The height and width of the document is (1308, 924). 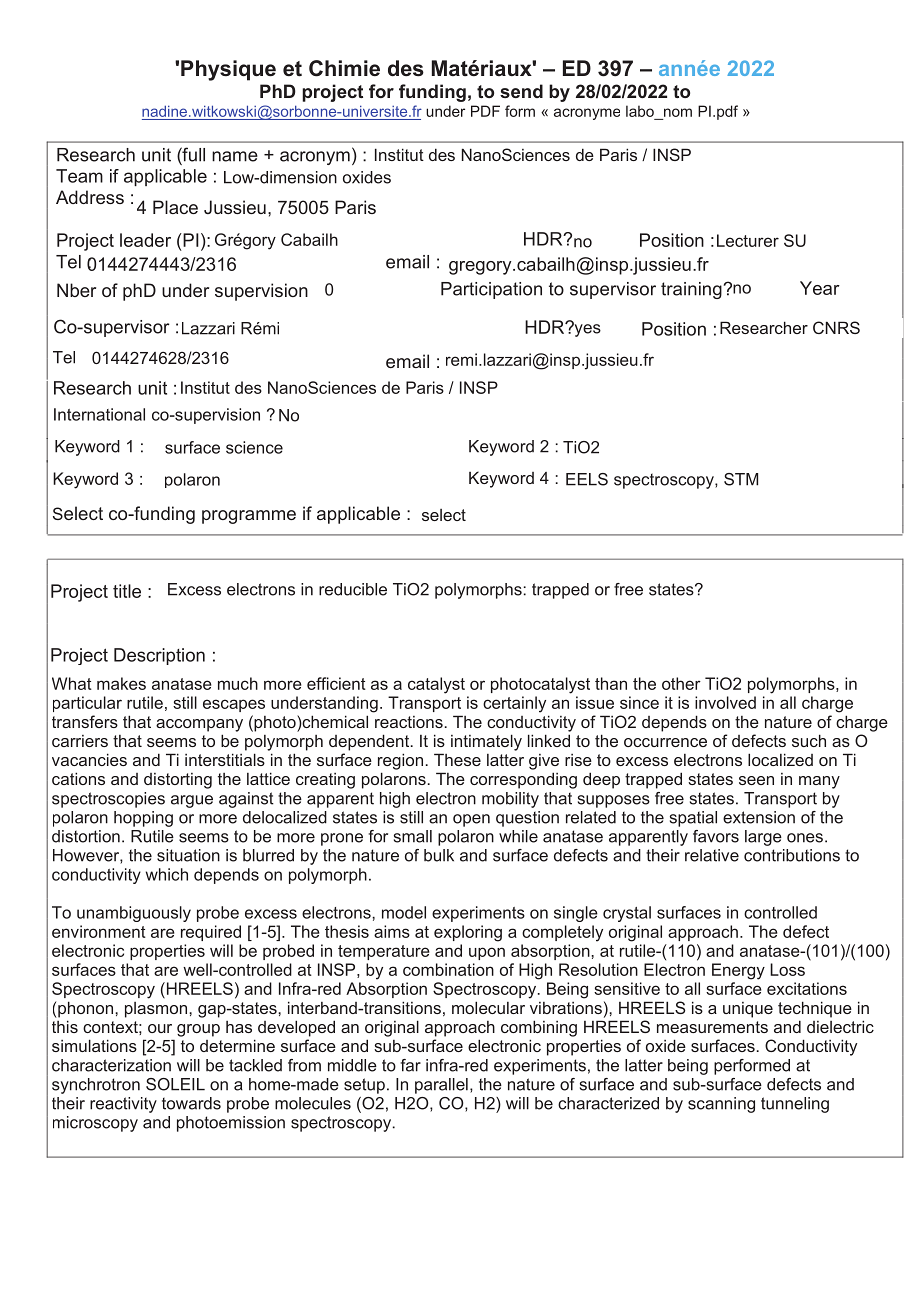 I want to click on unit, so click(x=156, y=155).
